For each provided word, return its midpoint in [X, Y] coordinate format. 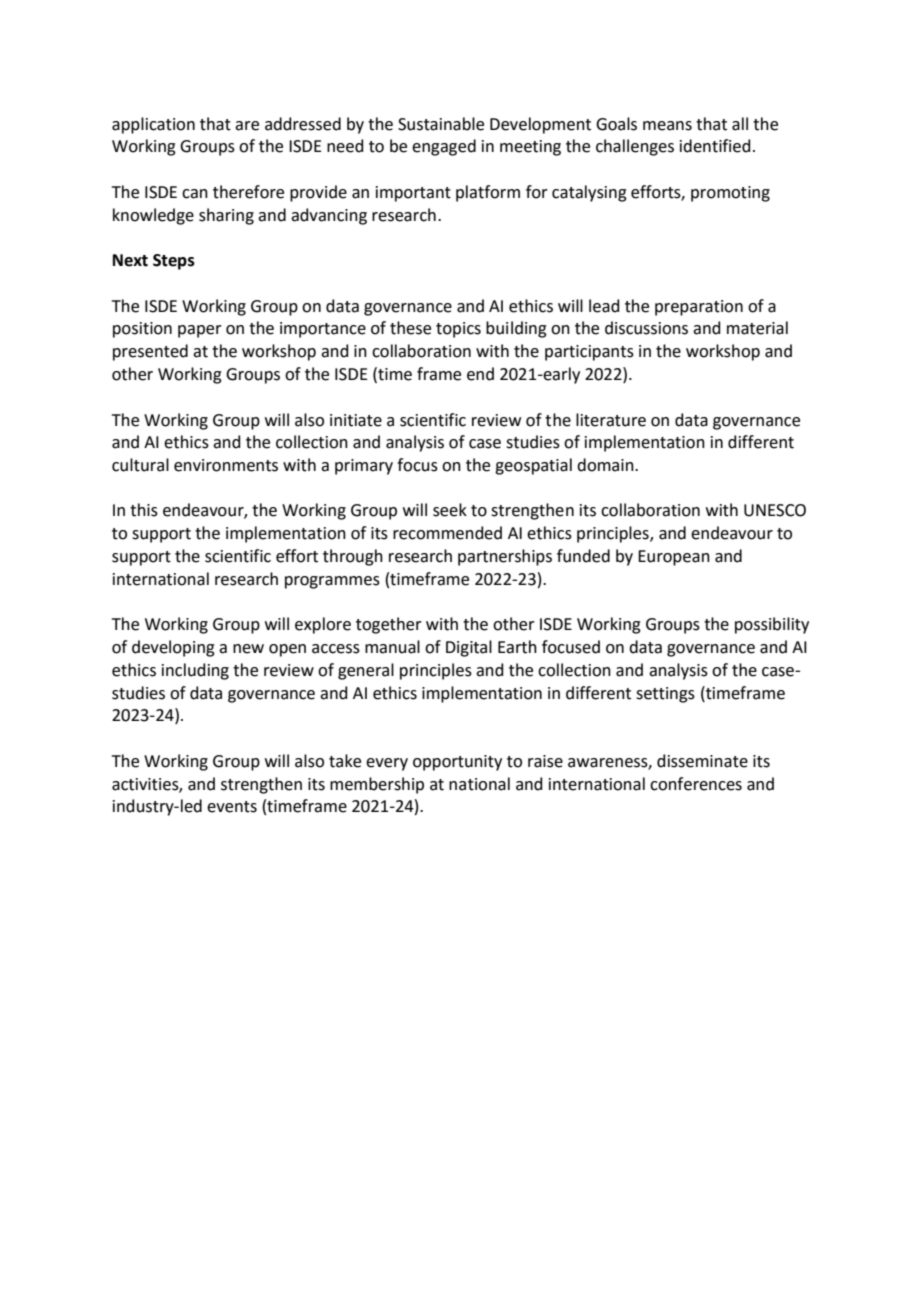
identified [715, 146]
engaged [444, 147]
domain [606, 465]
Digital [469, 648]
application [153, 125]
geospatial [533, 466]
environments [226, 465]
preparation [699, 308]
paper [200, 331]
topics [458, 330]
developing [173, 648]
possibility [772, 625]
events [232, 807]
